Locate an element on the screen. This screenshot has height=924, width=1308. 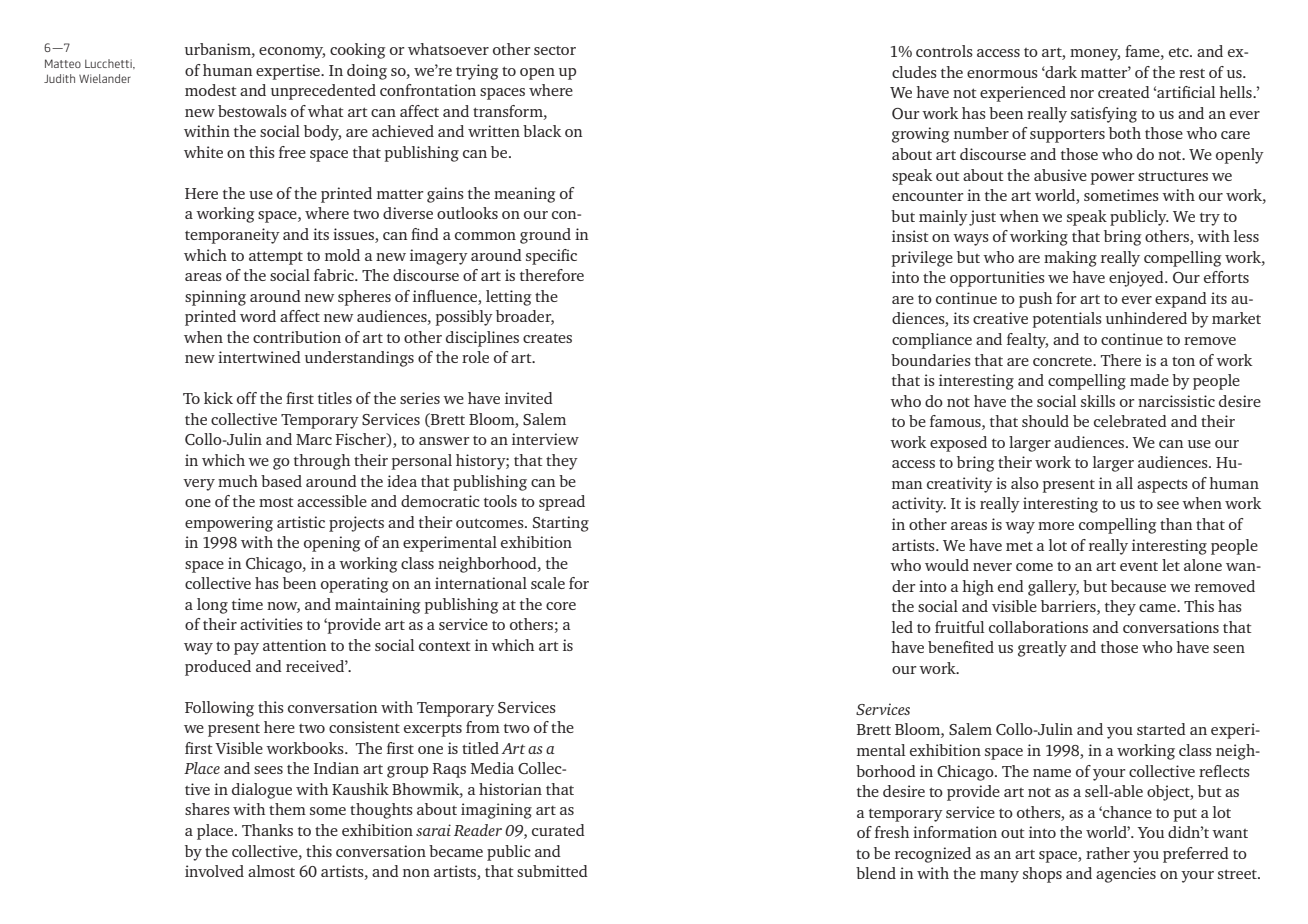
very is located at coordinates (199, 485).
